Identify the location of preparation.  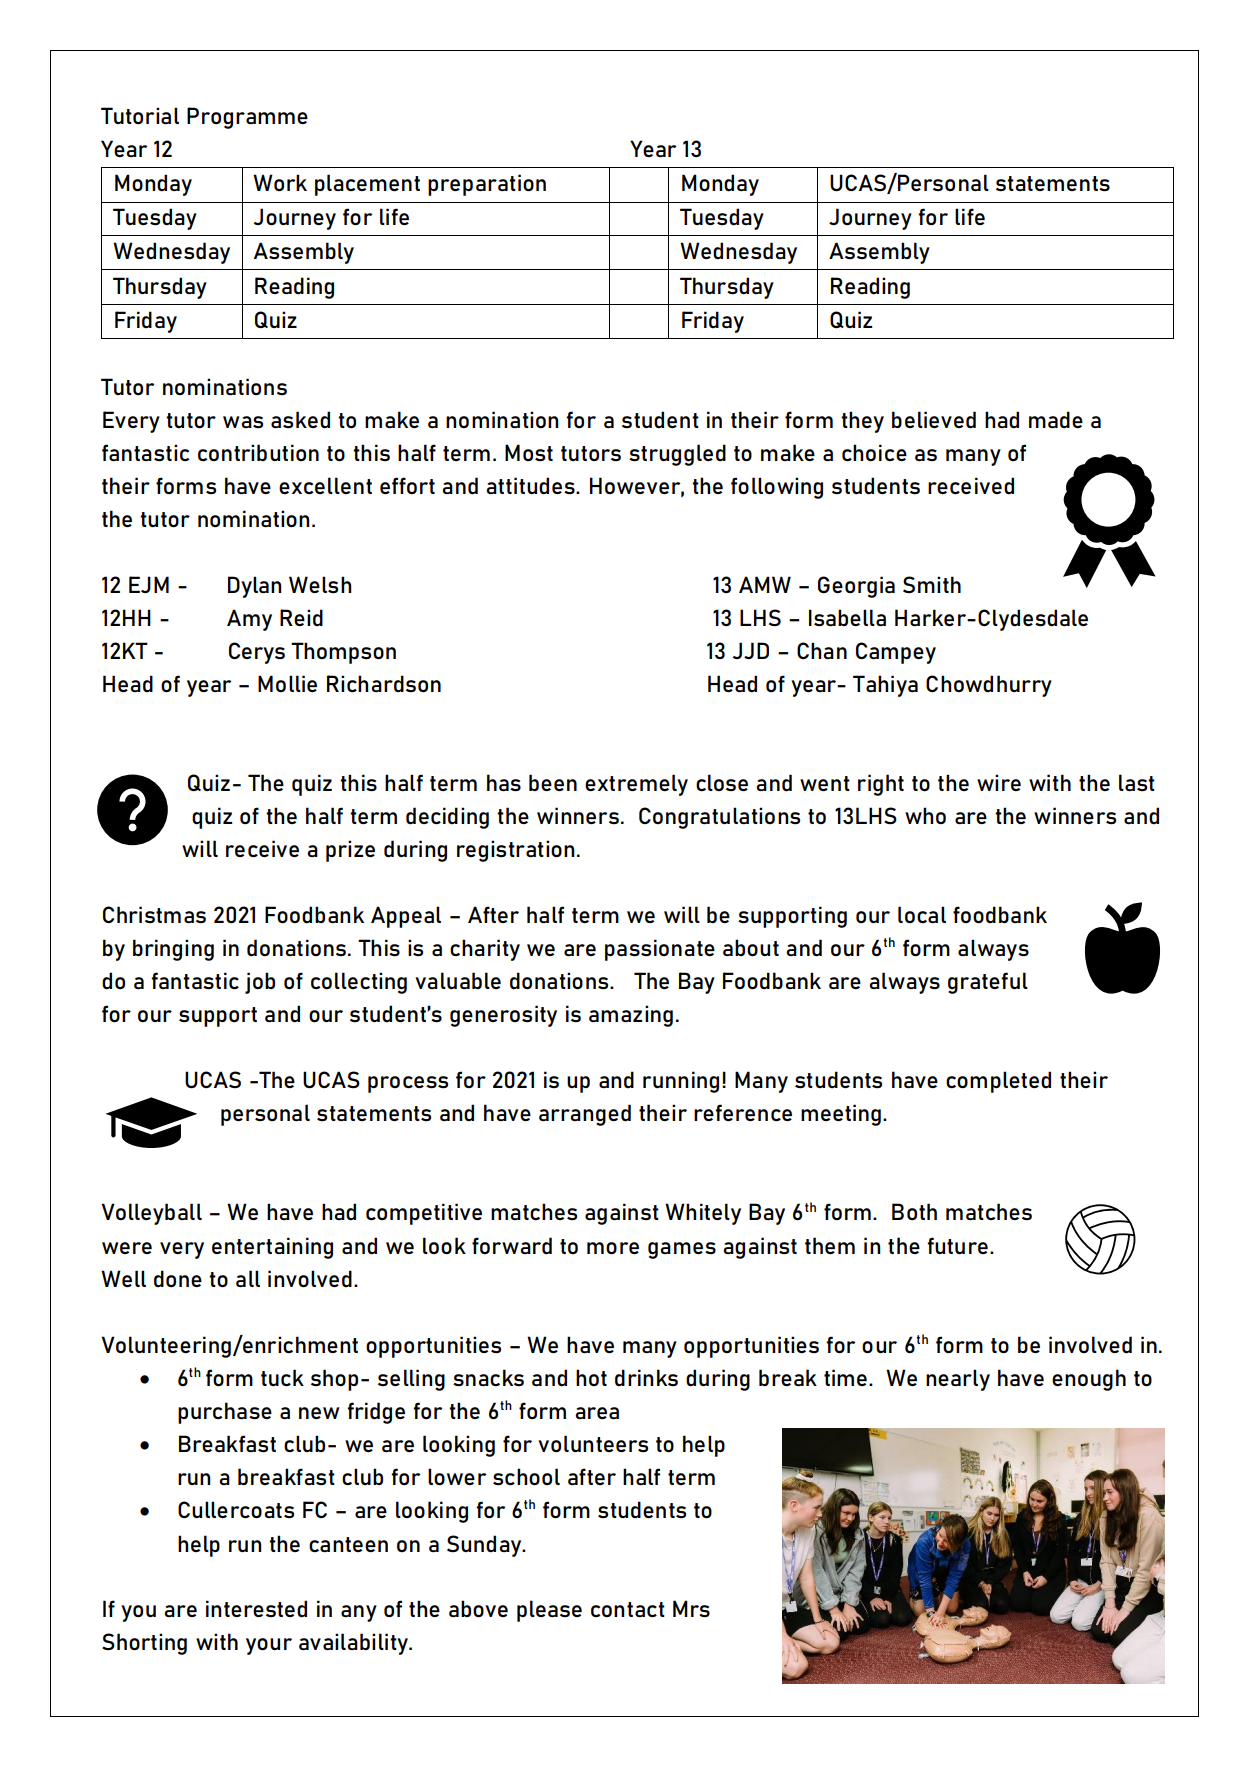
(487, 185).
